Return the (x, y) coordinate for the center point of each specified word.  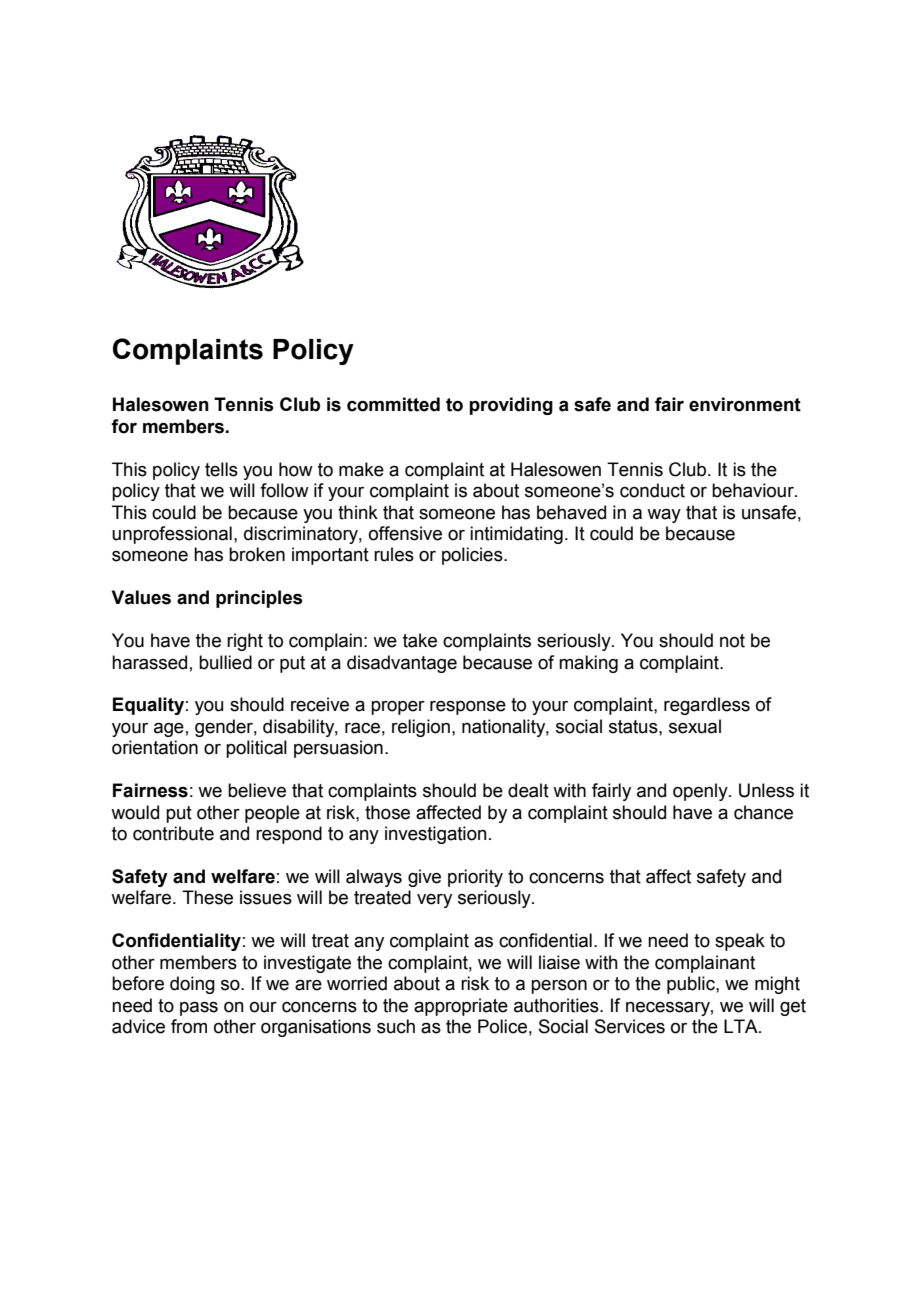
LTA (742, 1026)
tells (221, 469)
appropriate (461, 1007)
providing (511, 406)
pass (199, 1009)
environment (745, 404)
